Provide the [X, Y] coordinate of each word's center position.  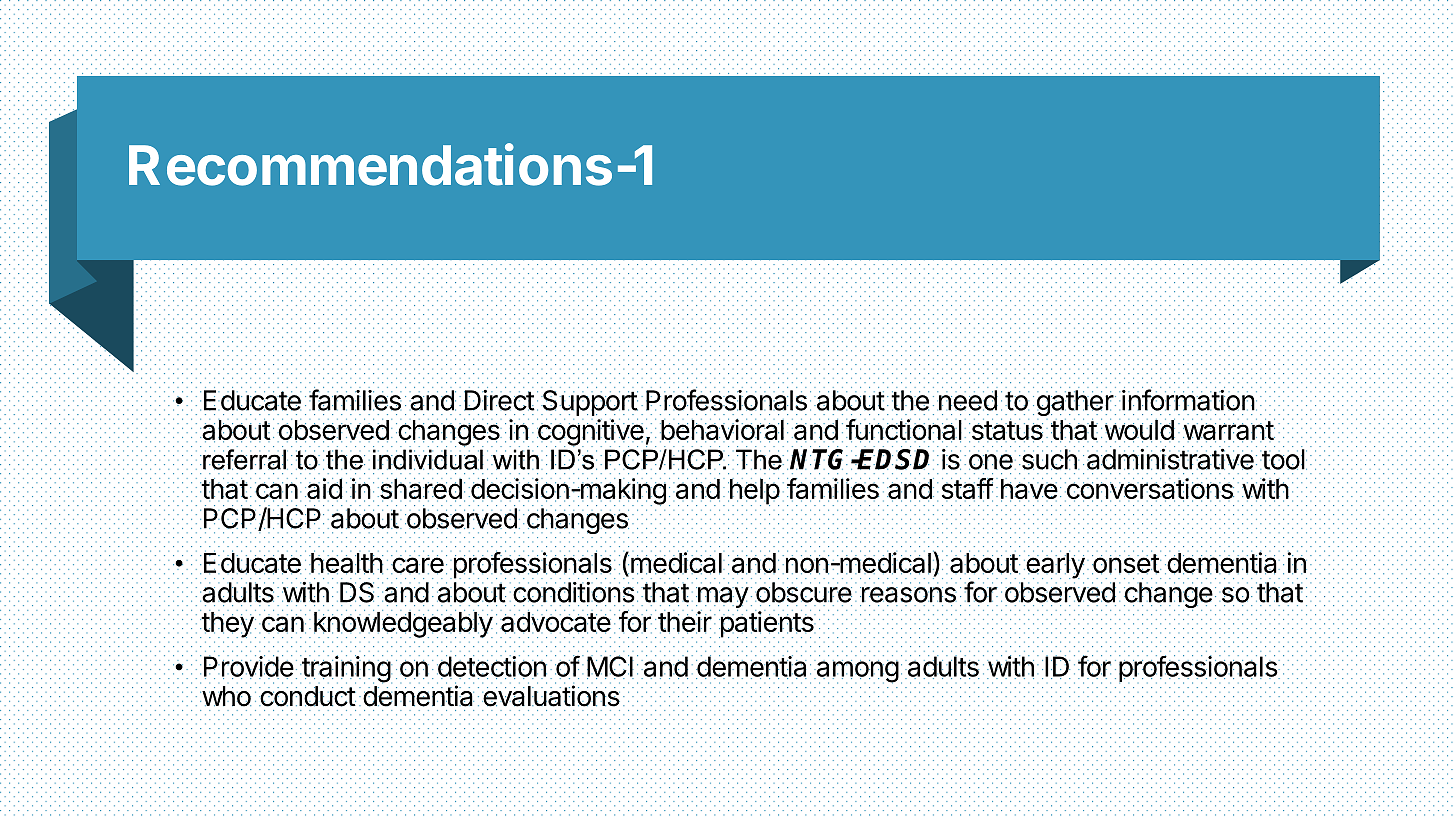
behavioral [722, 430]
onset [1126, 564]
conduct [307, 696]
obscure [803, 592]
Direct [499, 400]
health [346, 562]
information [1188, 400]
